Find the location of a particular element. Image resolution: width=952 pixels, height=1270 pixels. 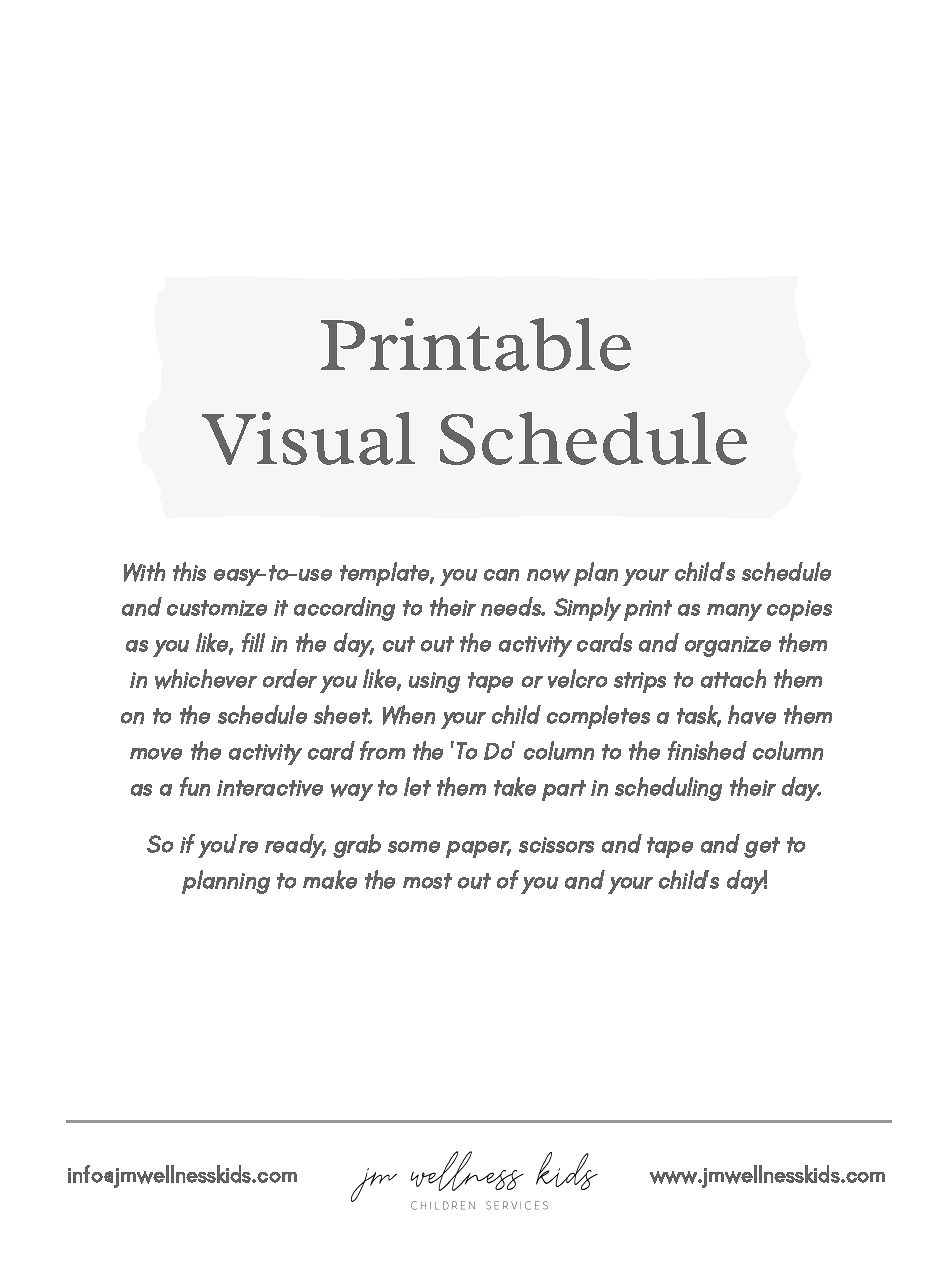

organize is located at coordinates (728, 646).
